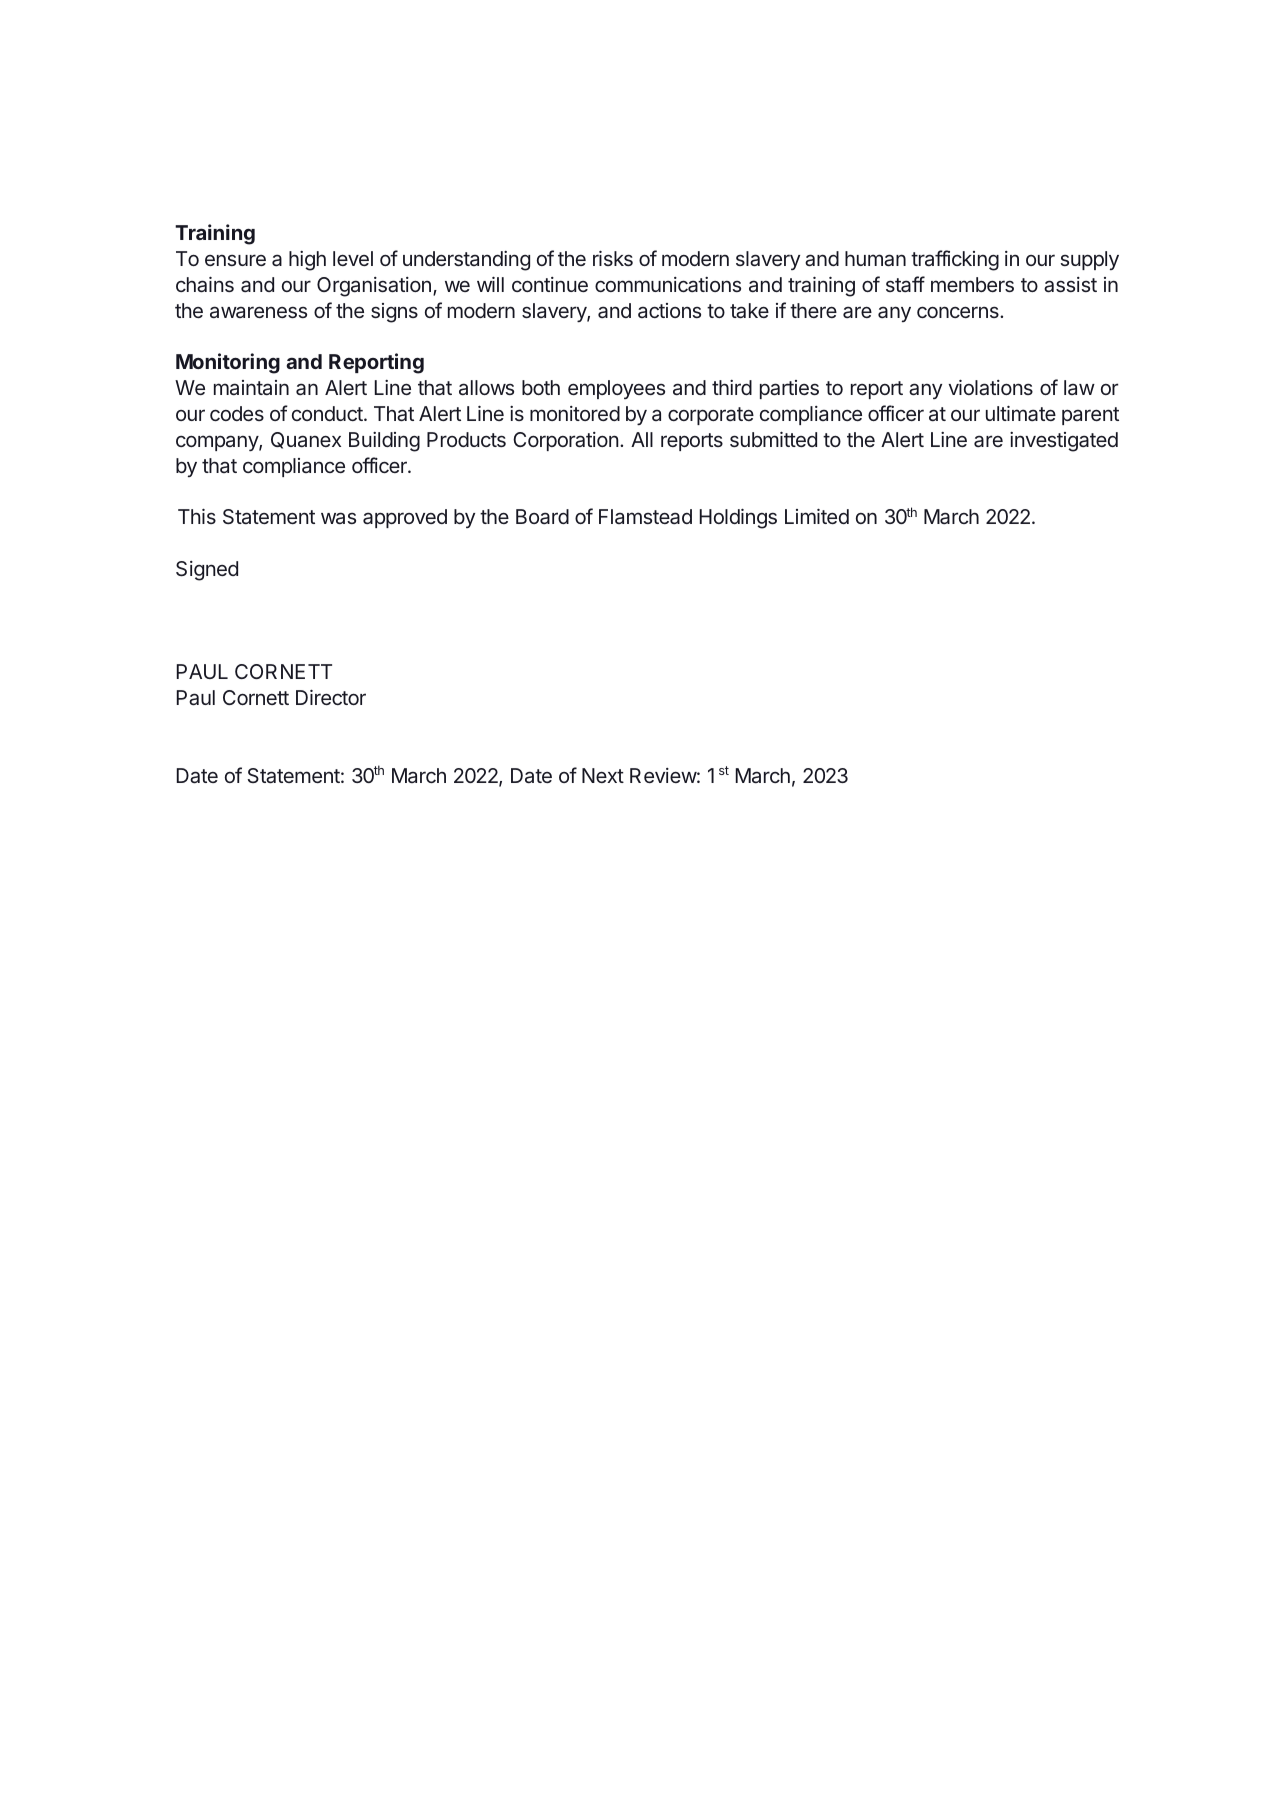 The image size is (1280, 1810). I want to click on communications, so click(668, 284).
